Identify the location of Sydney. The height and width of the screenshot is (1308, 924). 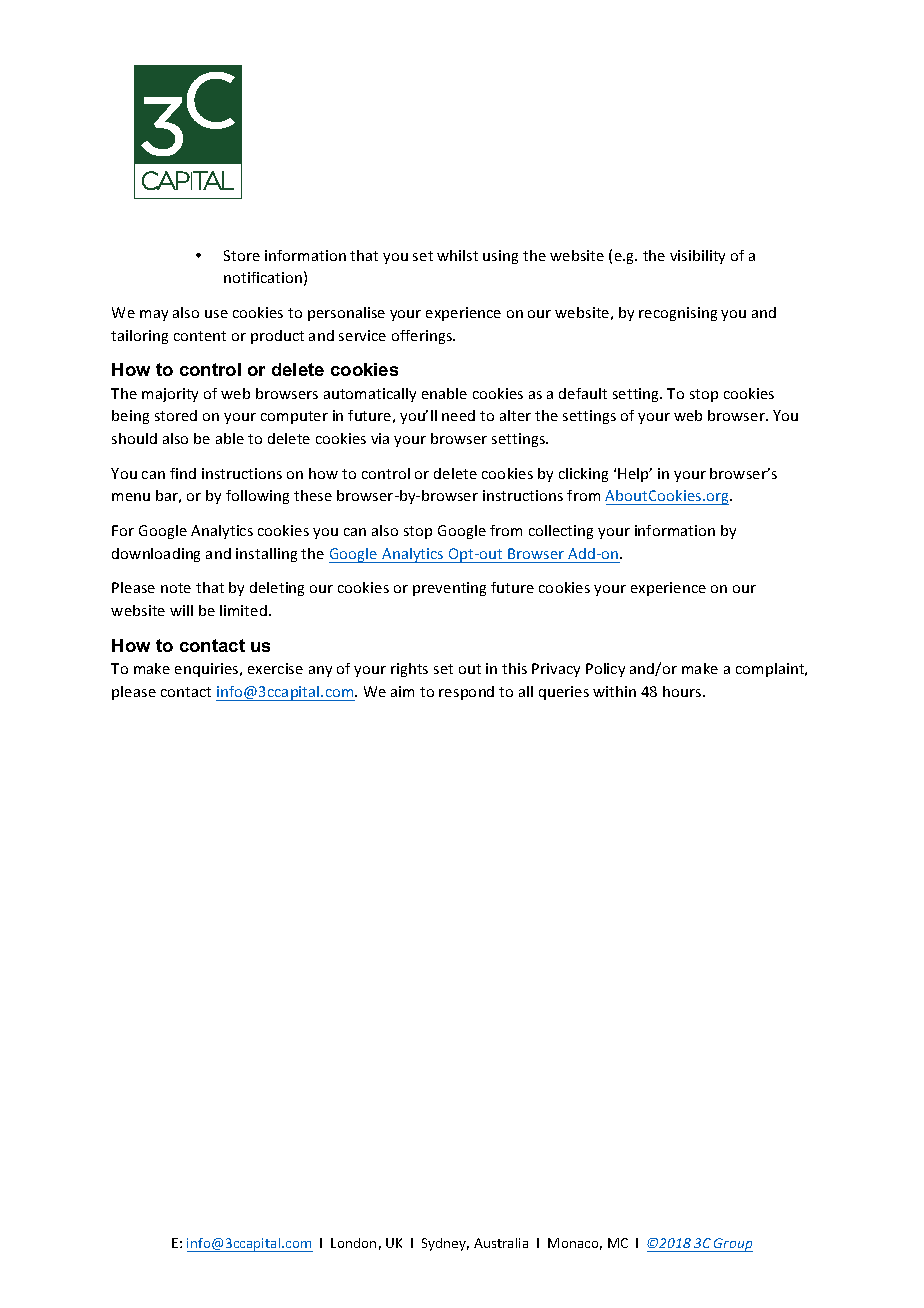
(445, 1244).
